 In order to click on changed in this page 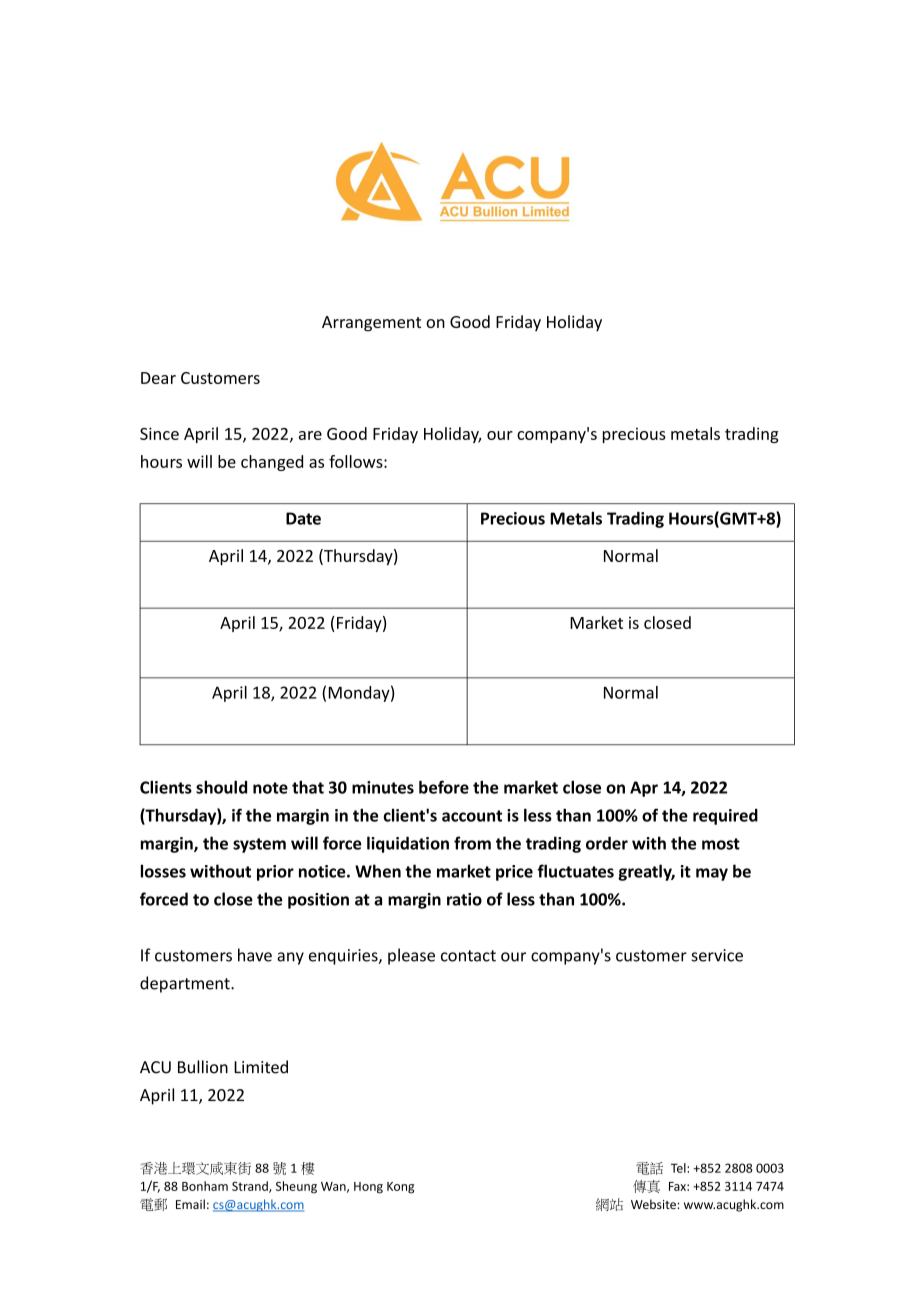, I will do `click(272, 463)`.
